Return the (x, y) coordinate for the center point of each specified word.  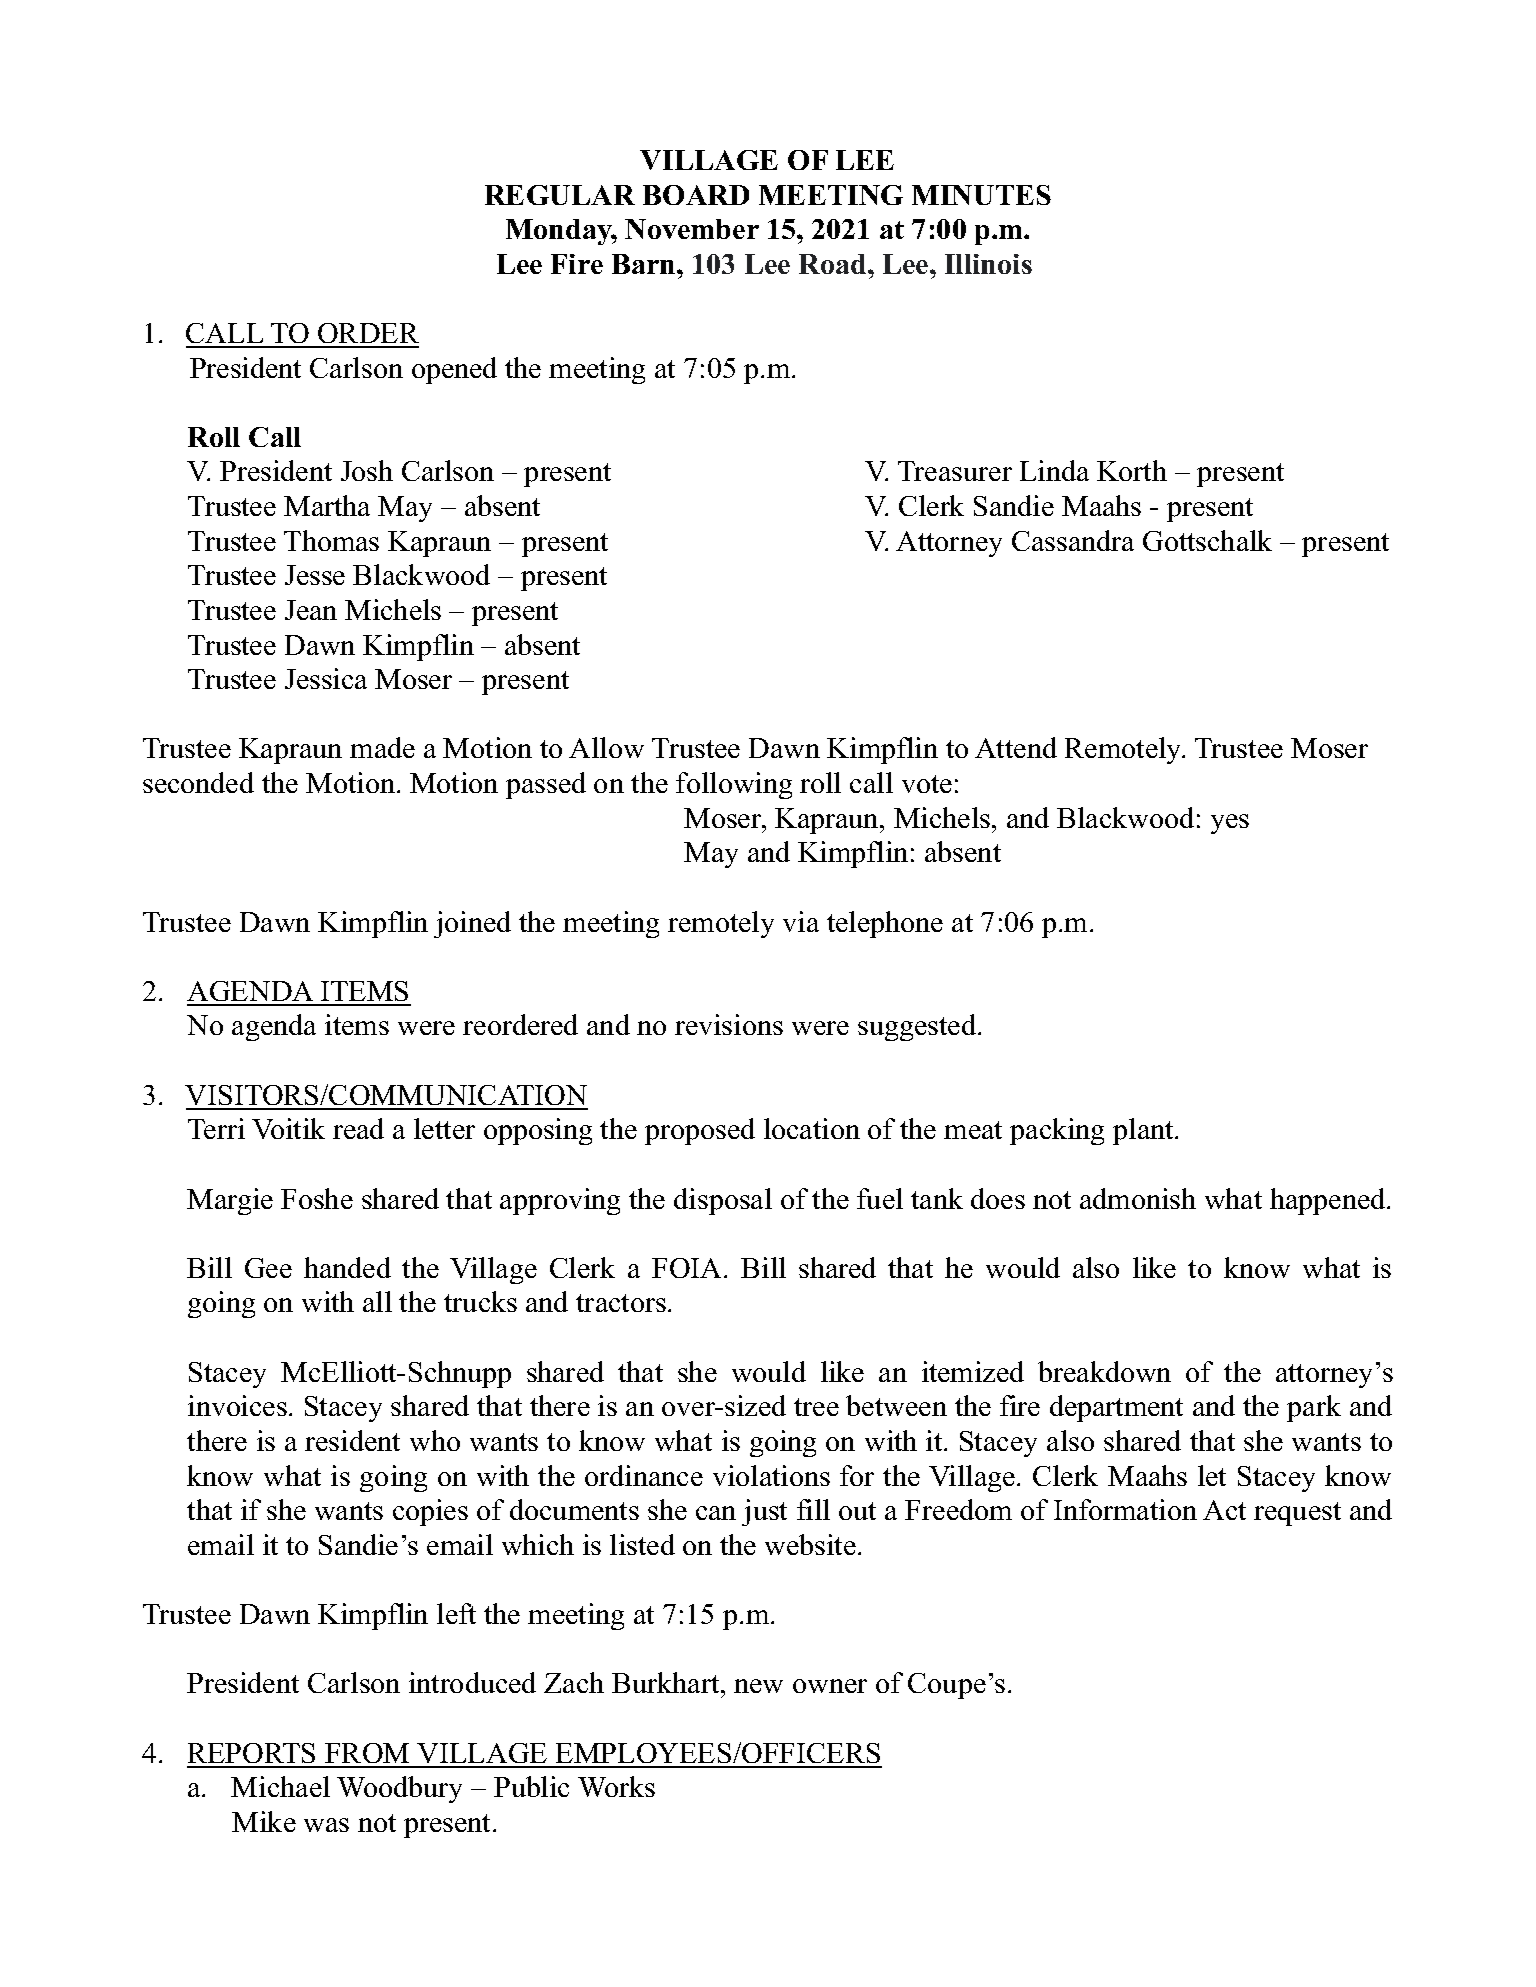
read (358, 1128)
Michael (280, 1786)
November (692, 229)
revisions (729, 1024)
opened (454, 370)
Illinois (988, 264)
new (758, 1686)
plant (1144, 1131)
